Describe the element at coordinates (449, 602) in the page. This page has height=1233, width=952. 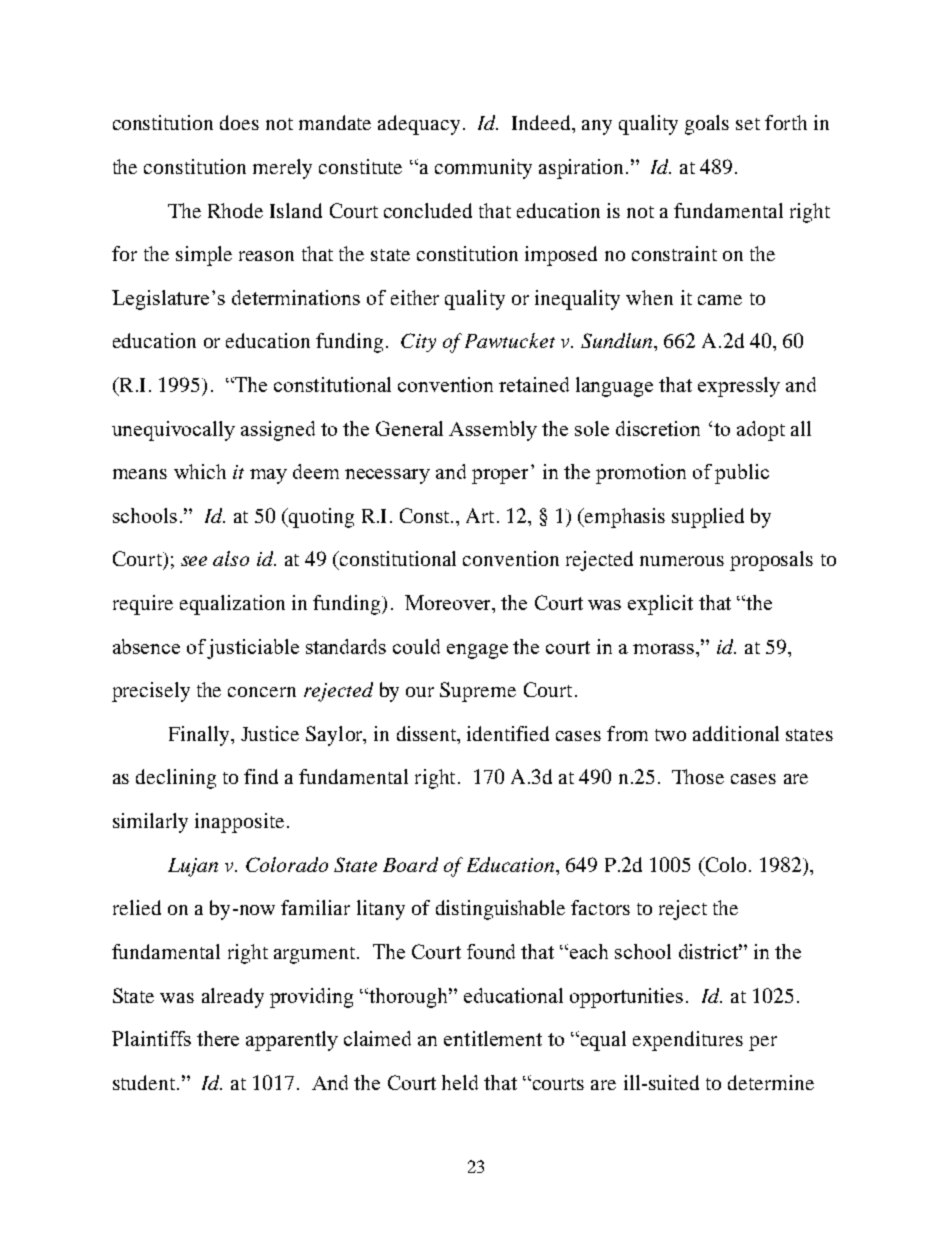
I see `Moreover` at that location.
